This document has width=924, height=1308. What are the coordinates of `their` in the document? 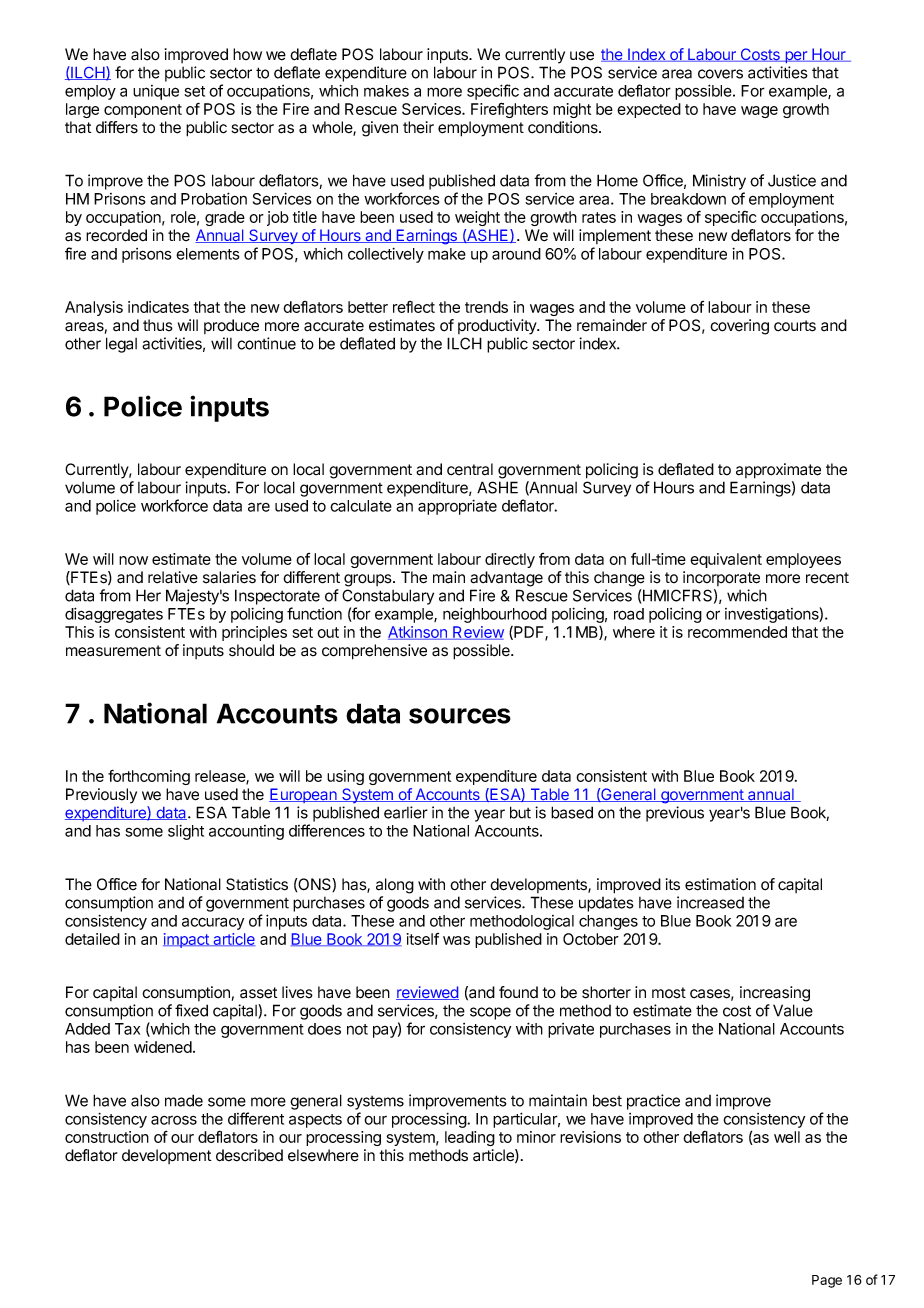 It's located at (418, 127).
